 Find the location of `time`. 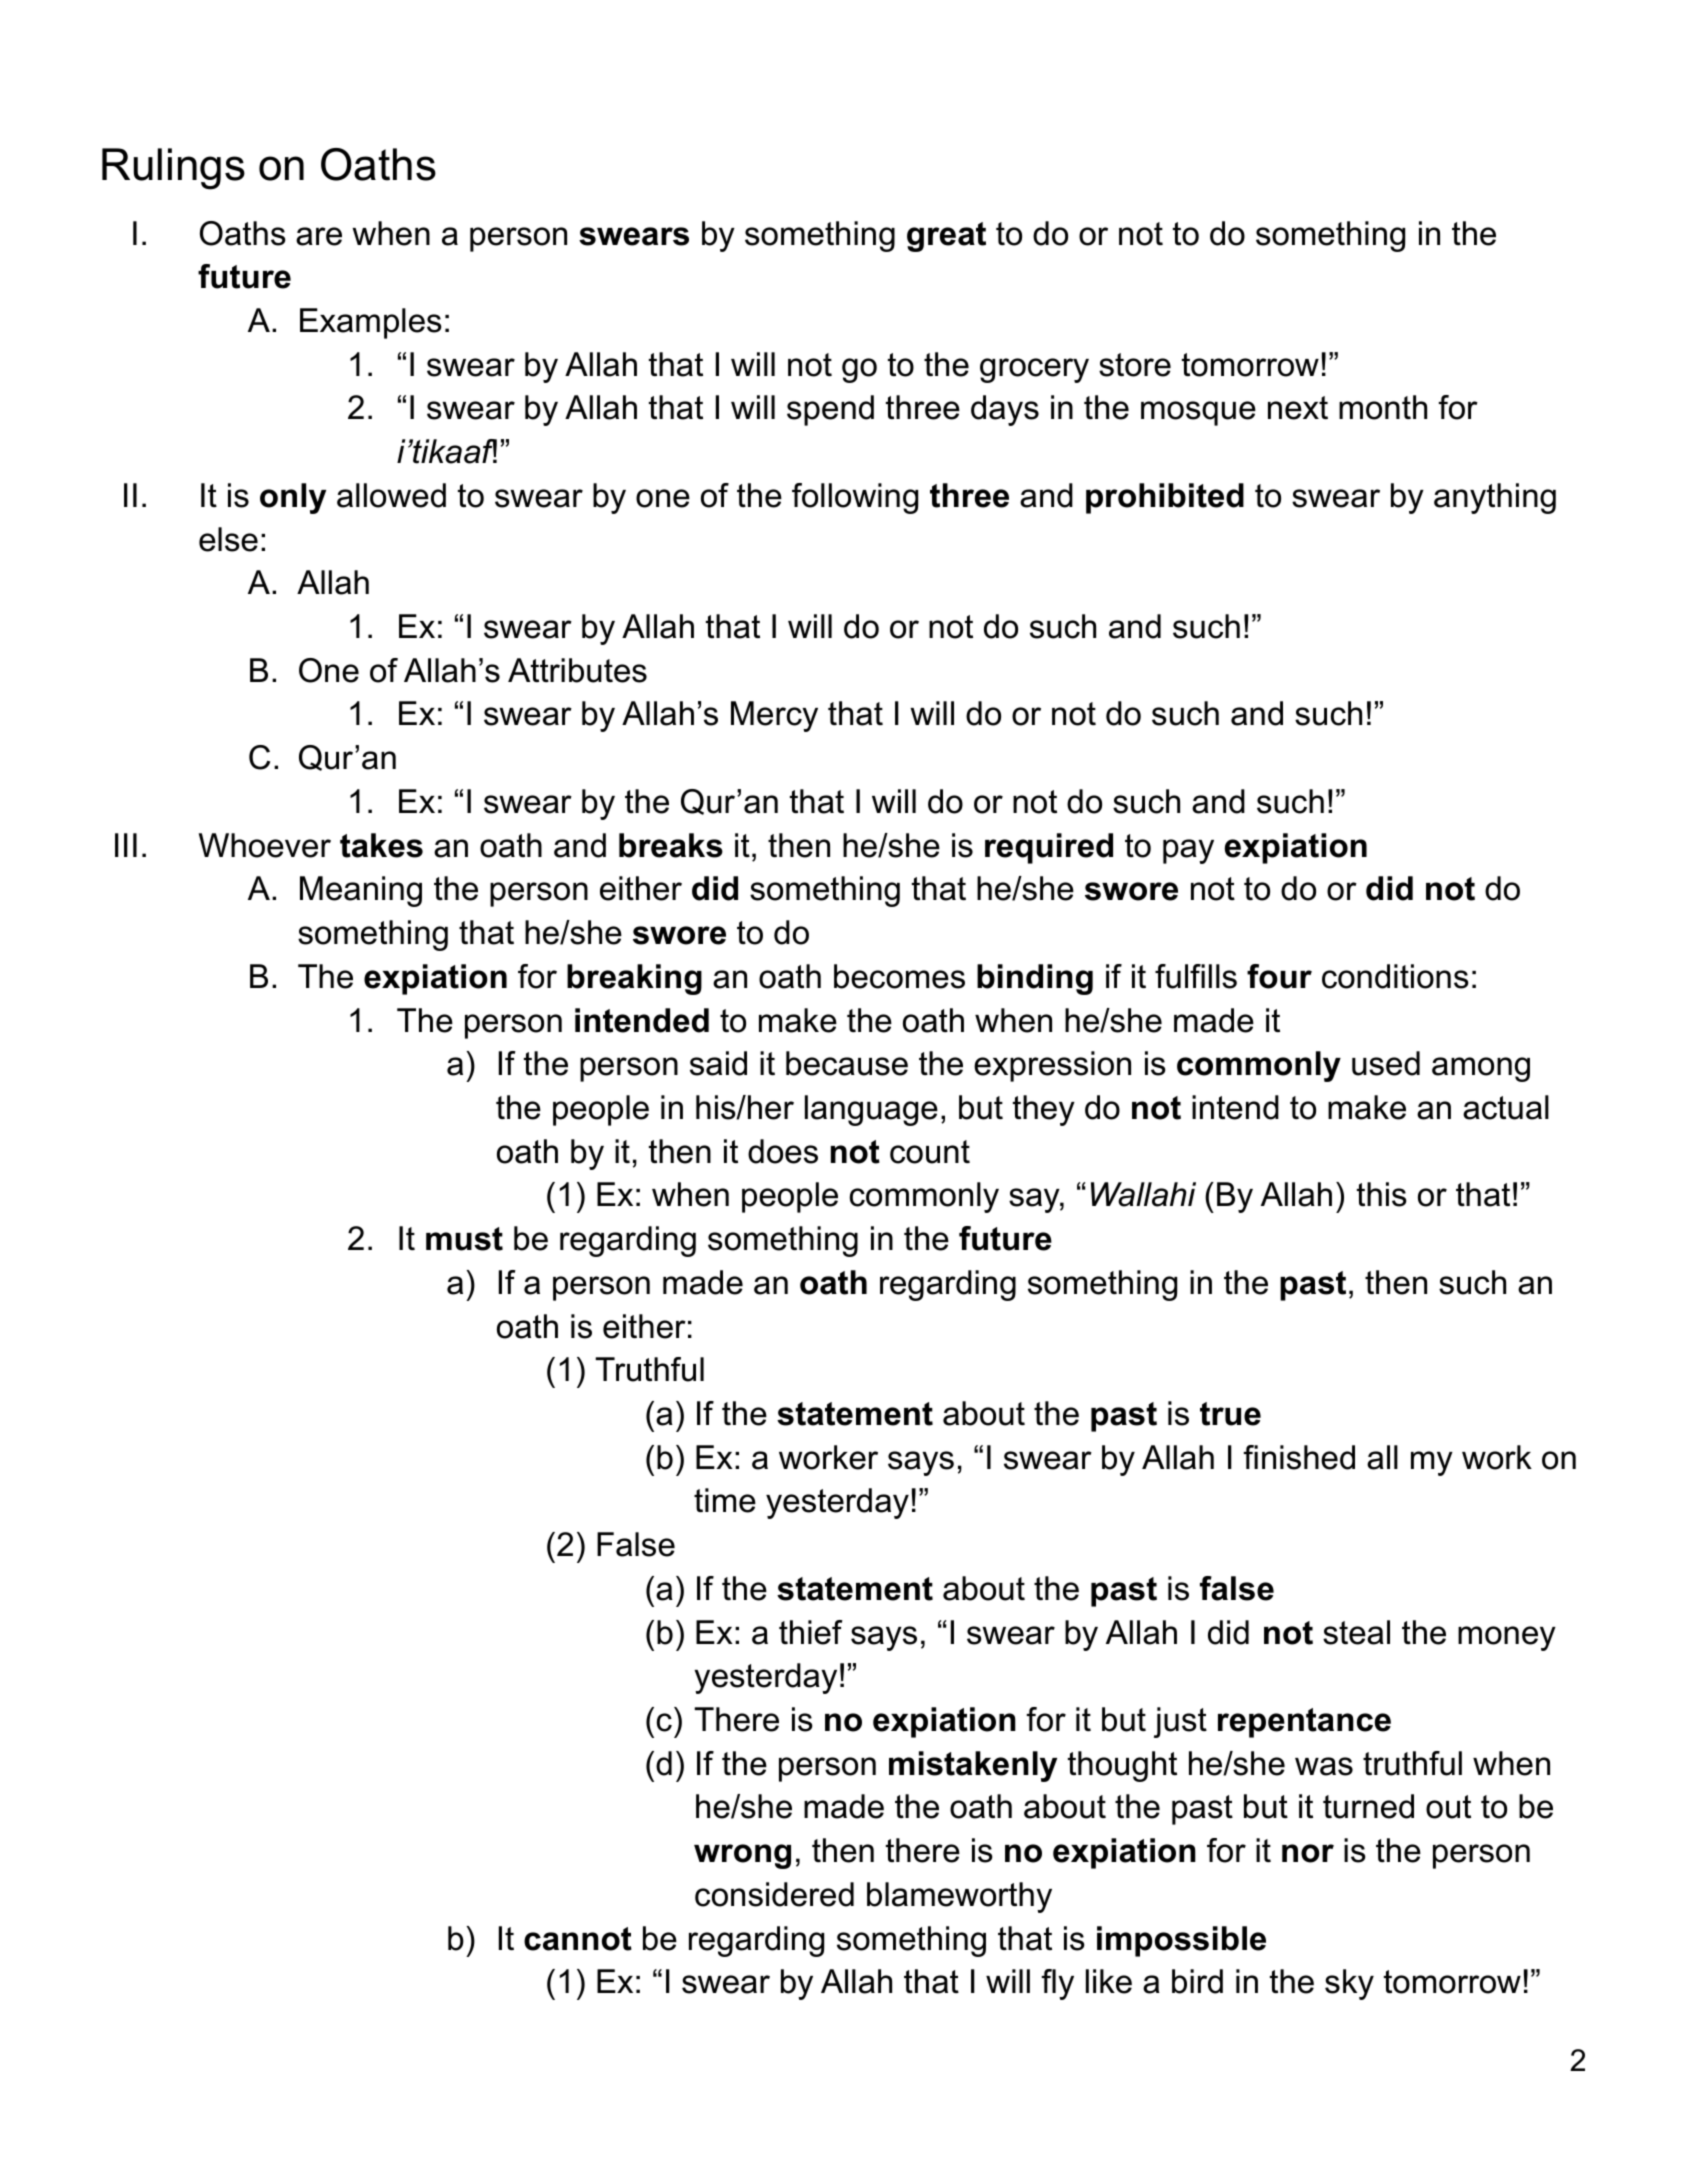

time is located at coordinates (725, 1500).
